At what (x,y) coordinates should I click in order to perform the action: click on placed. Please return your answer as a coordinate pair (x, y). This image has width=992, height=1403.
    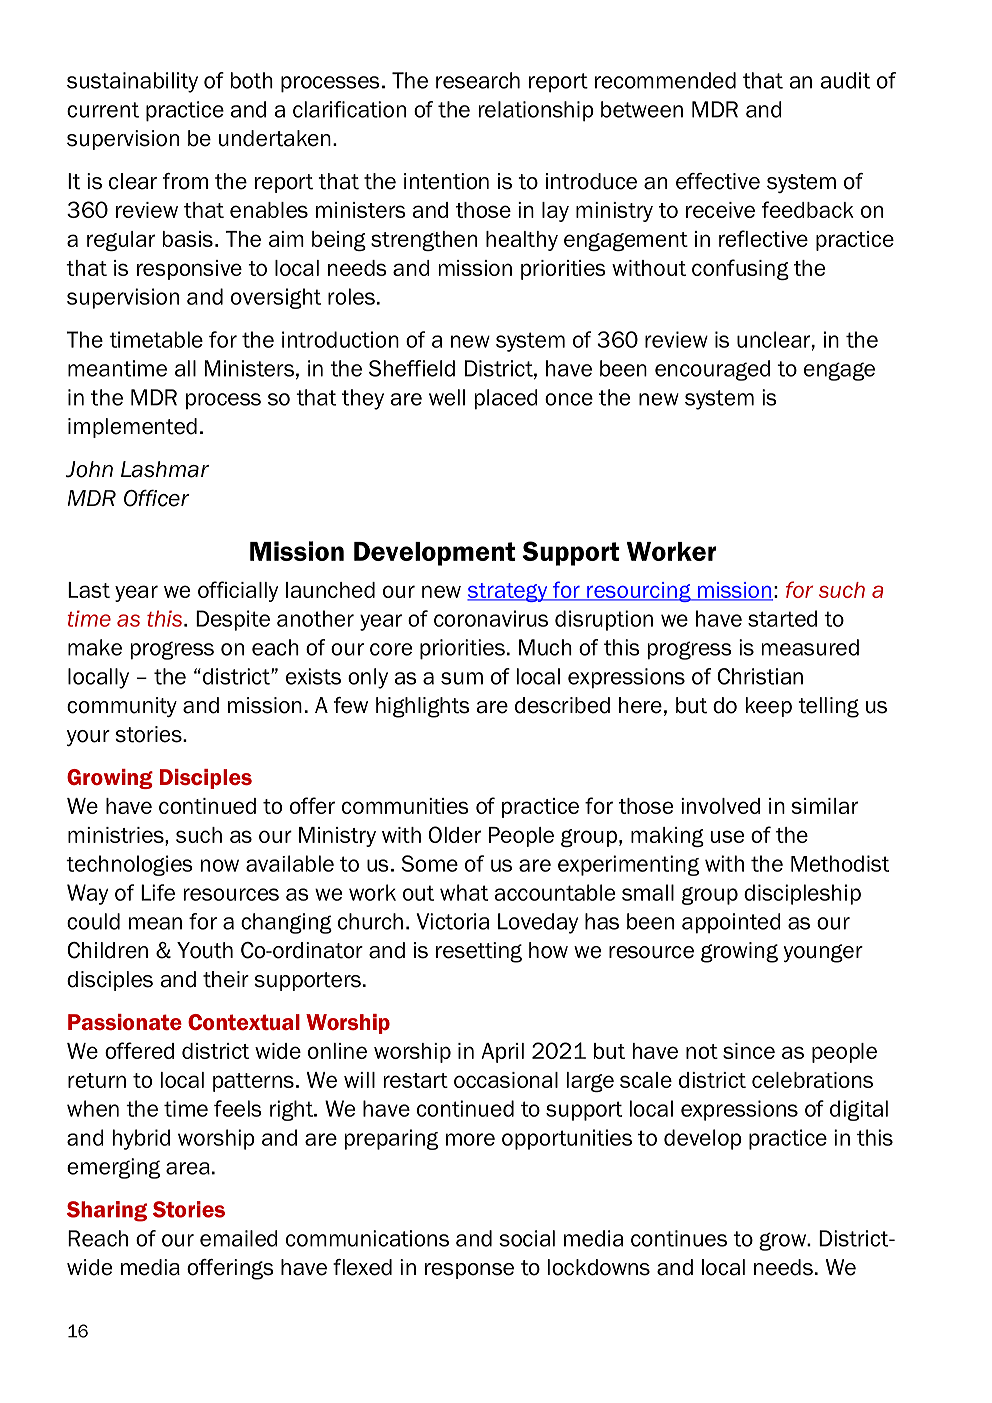
    Looking at the image, I should click on (506, 399).
